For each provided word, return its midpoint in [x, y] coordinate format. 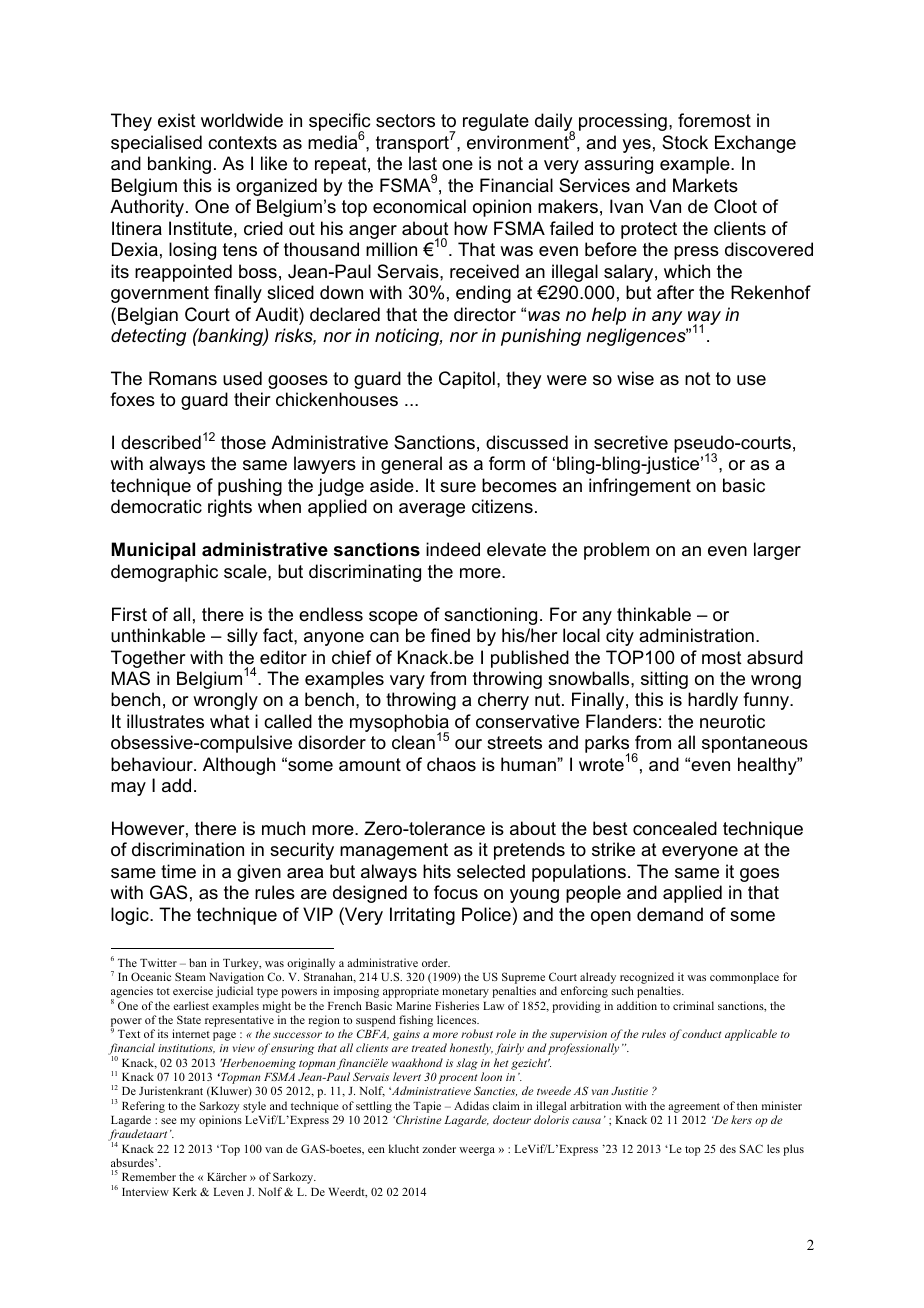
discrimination [188, 849]
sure [458, 487]
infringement [640, 487]
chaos [451, 764]
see [168, 1121]
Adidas [471, 1105]
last [423, 163]
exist [177, 120]
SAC [751, 1148]
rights [230, 508]
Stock [685, 142]
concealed [675, 828]
